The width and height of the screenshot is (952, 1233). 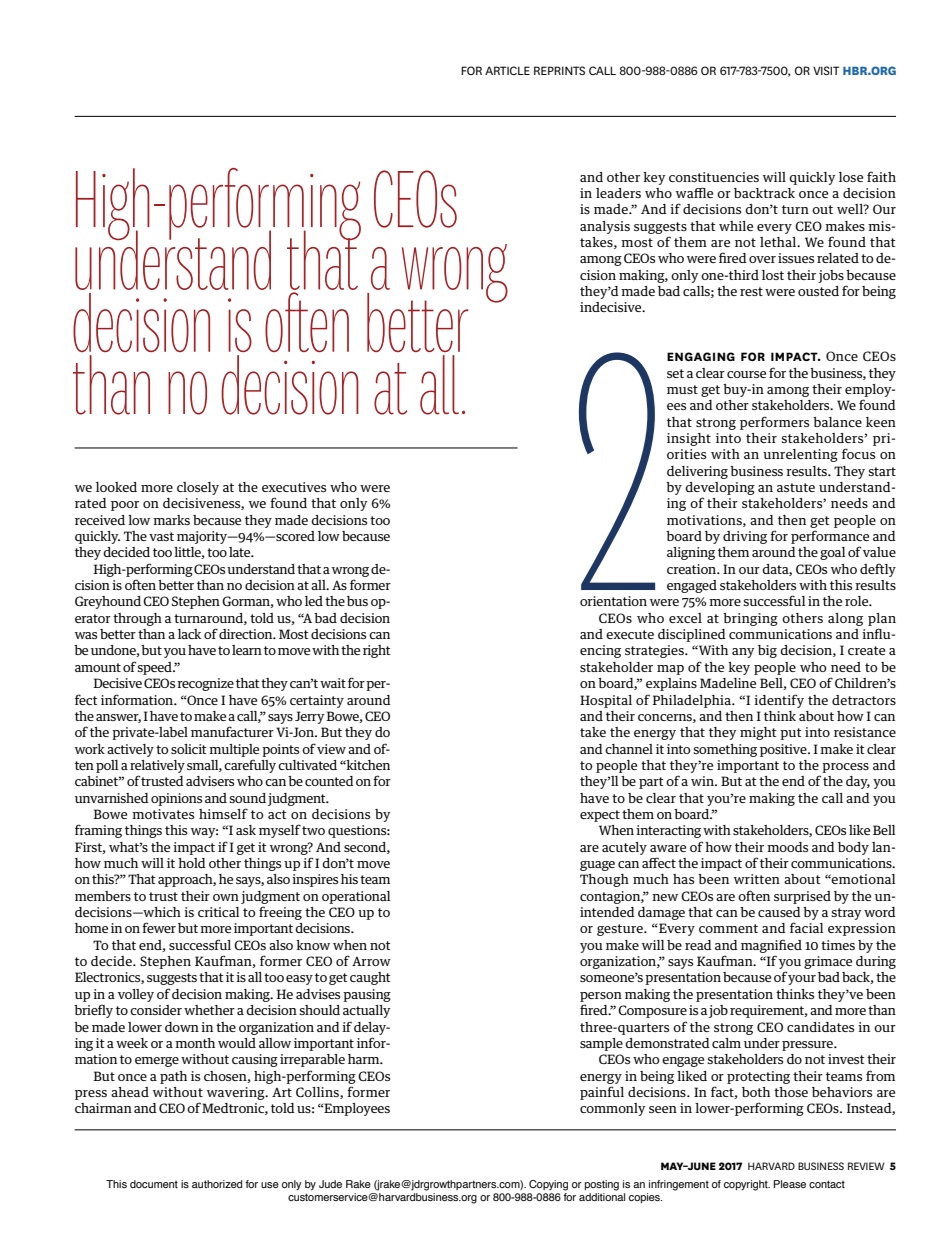 What do you see at coordinates (600, 816) in the screenshot?
I see `expect` at bounding box center [600, 816].
